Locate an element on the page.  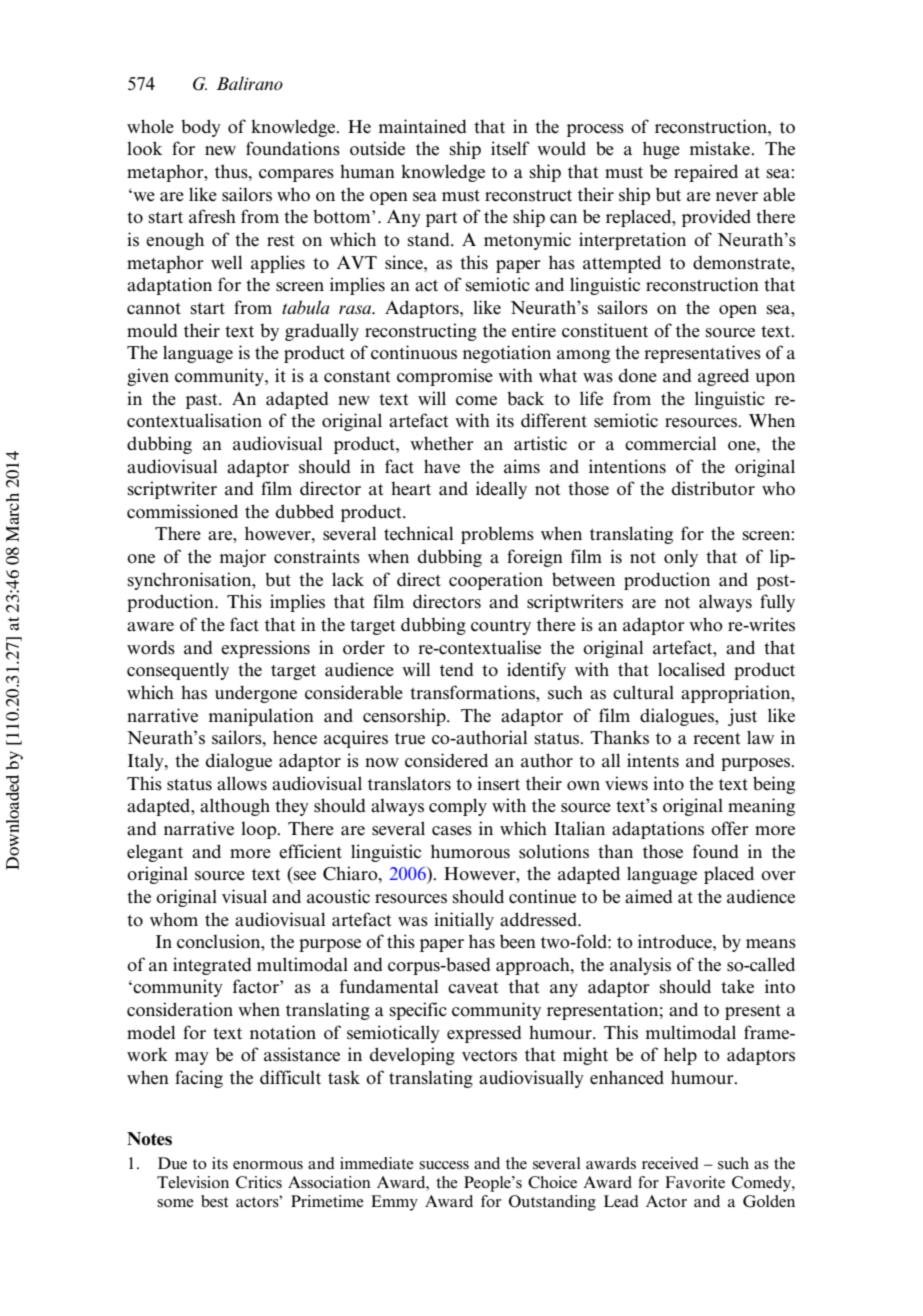
body is located at coordinates (201, 128).
